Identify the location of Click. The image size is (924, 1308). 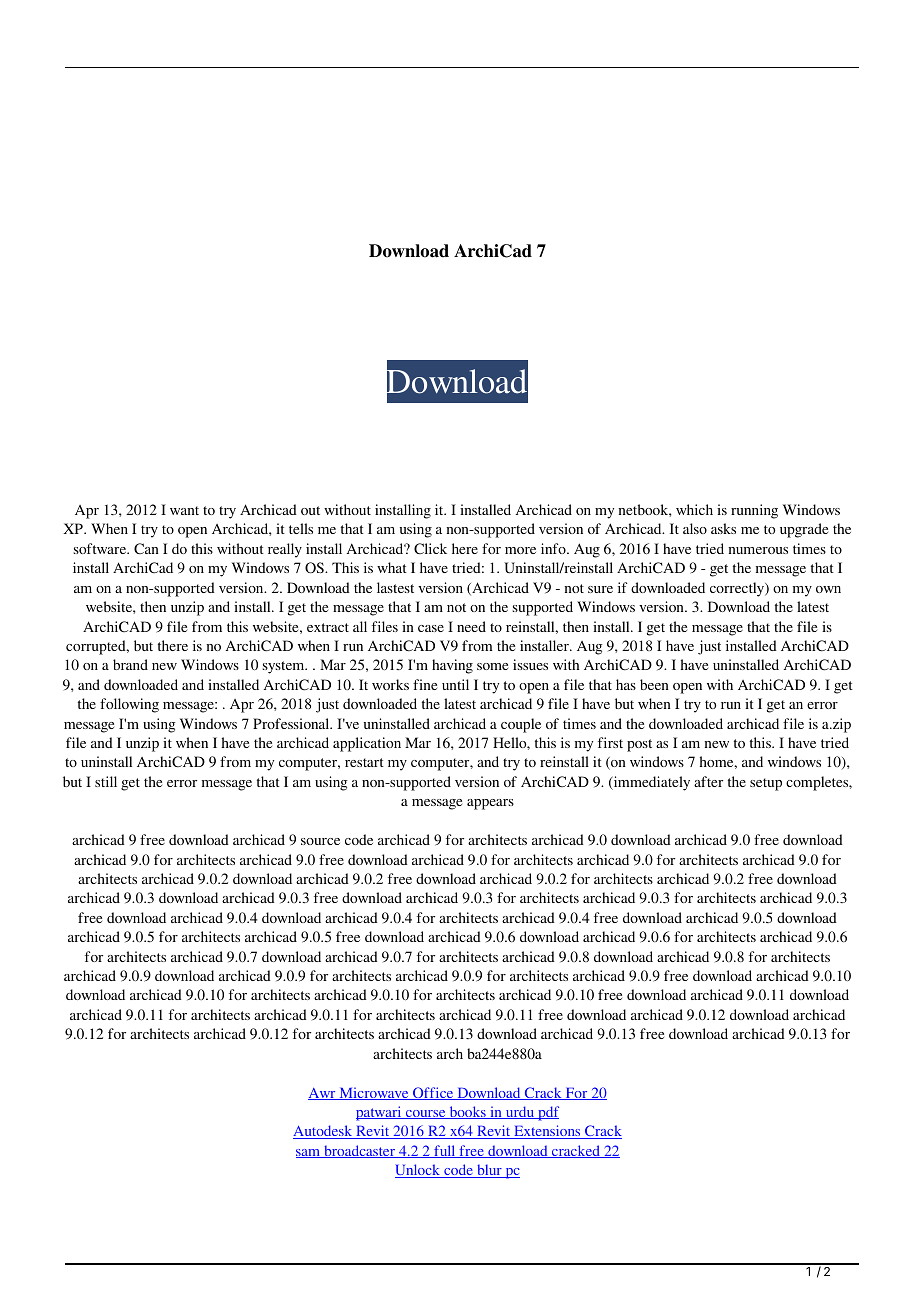
(430, 549).
